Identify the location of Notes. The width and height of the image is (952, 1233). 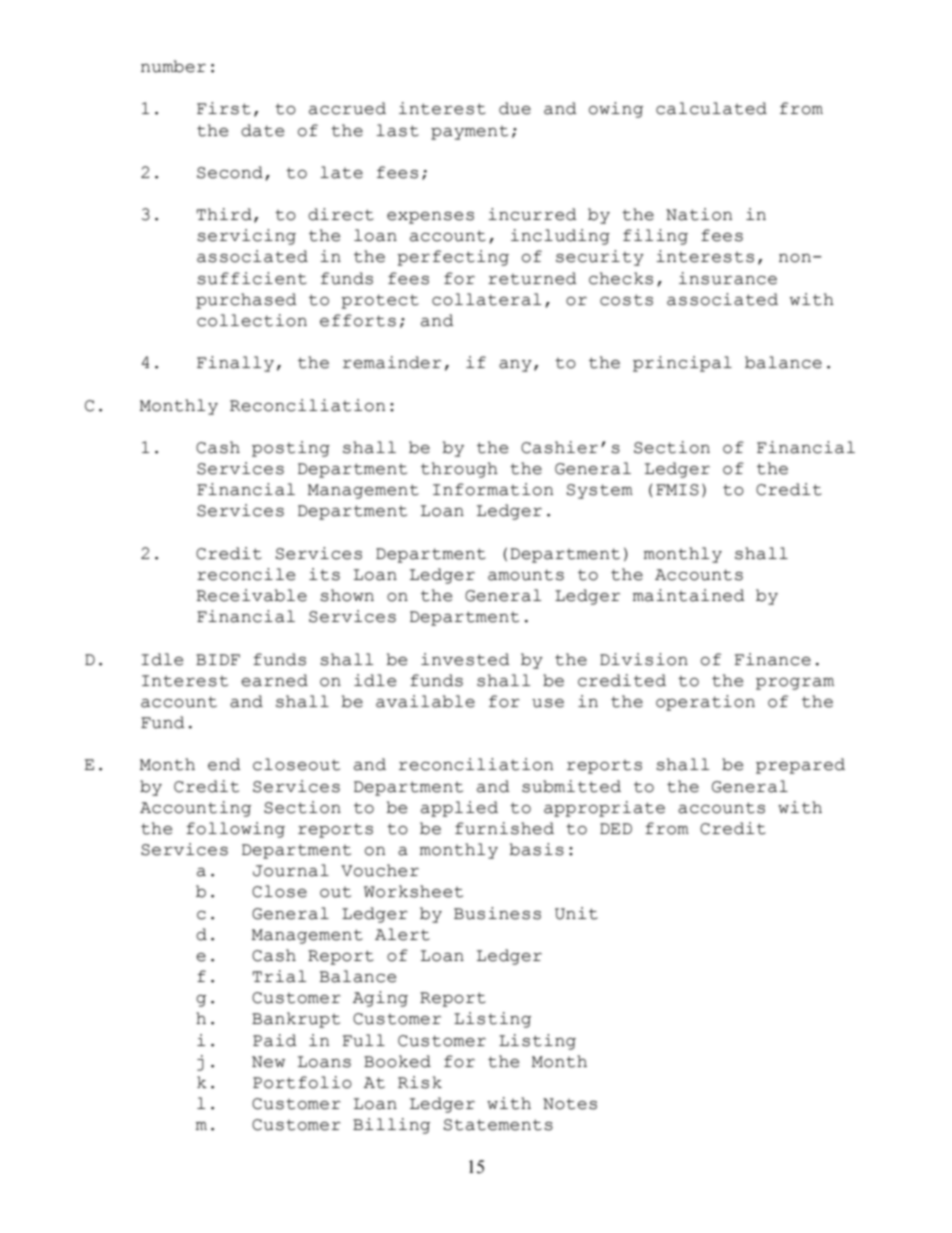
(570, 1104).
